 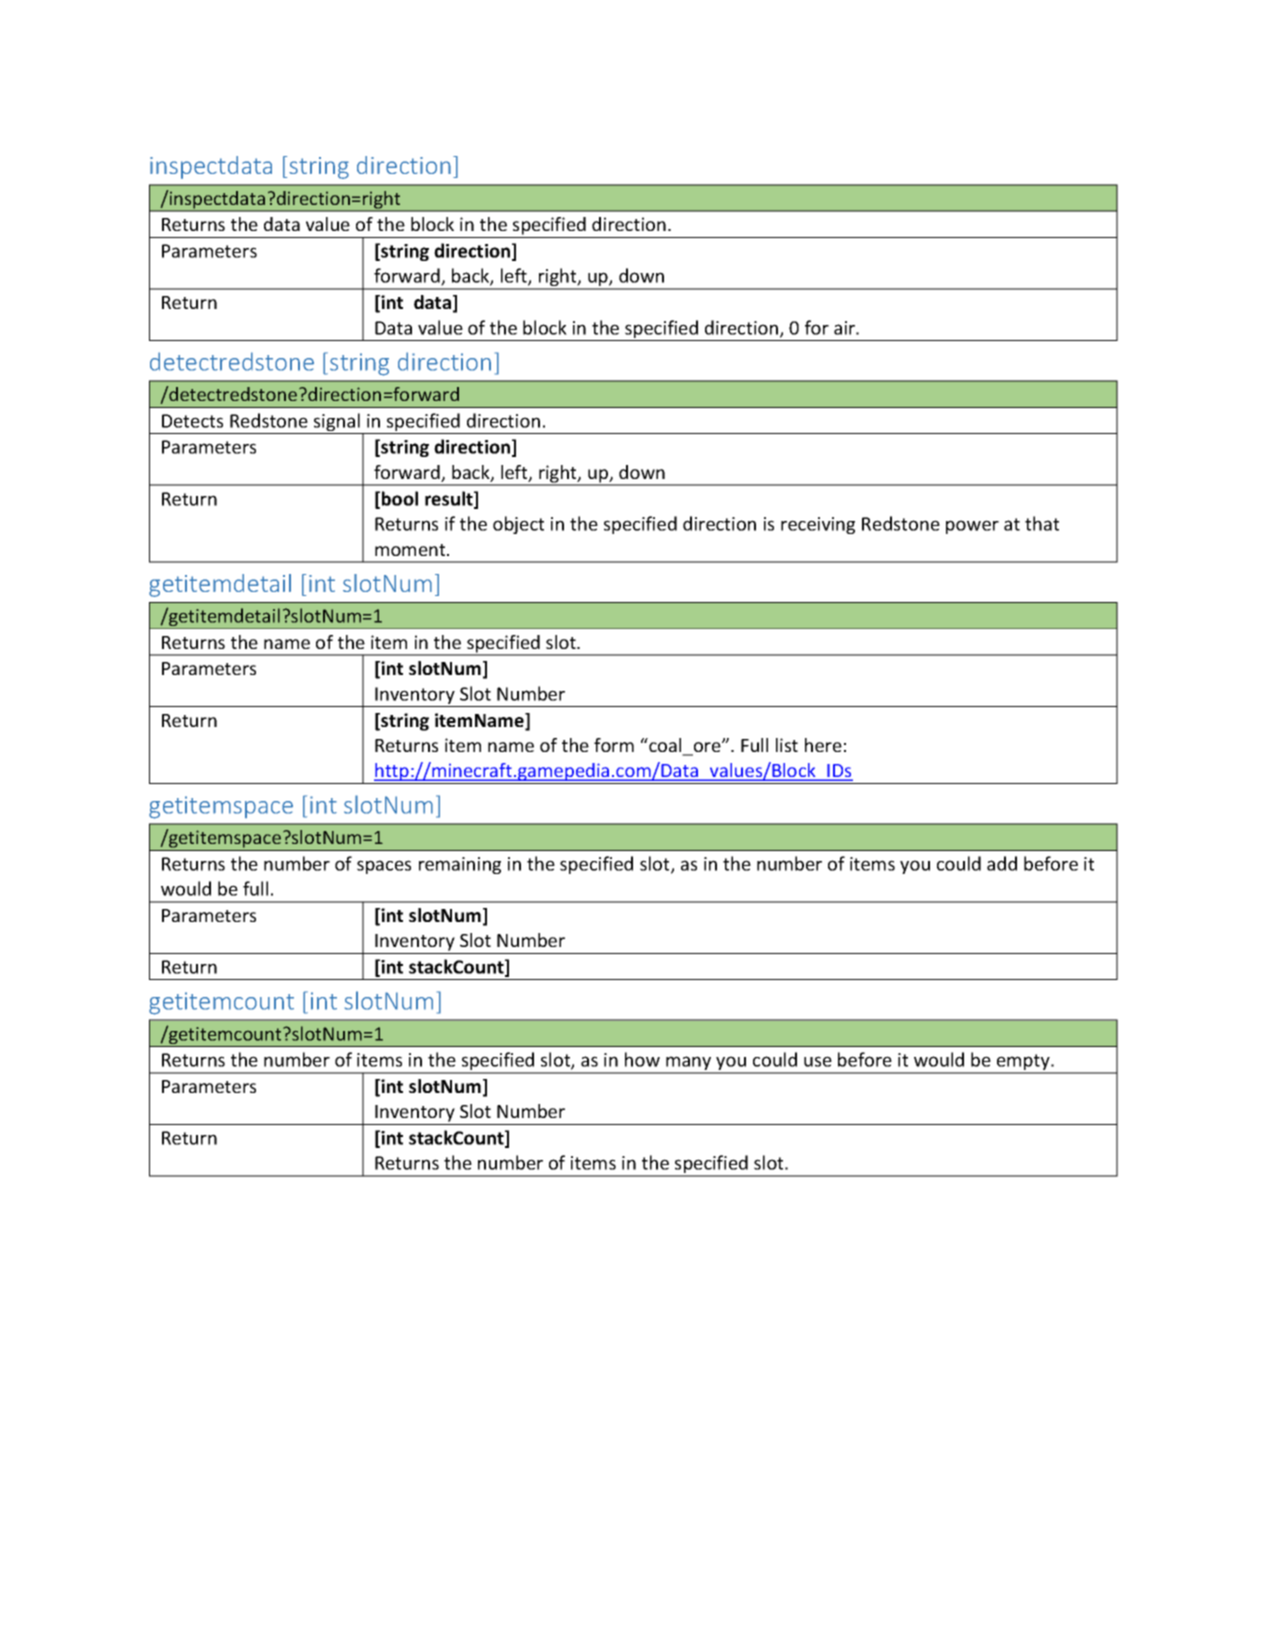 I want to click on spaces, so click(x=384, y=867).
